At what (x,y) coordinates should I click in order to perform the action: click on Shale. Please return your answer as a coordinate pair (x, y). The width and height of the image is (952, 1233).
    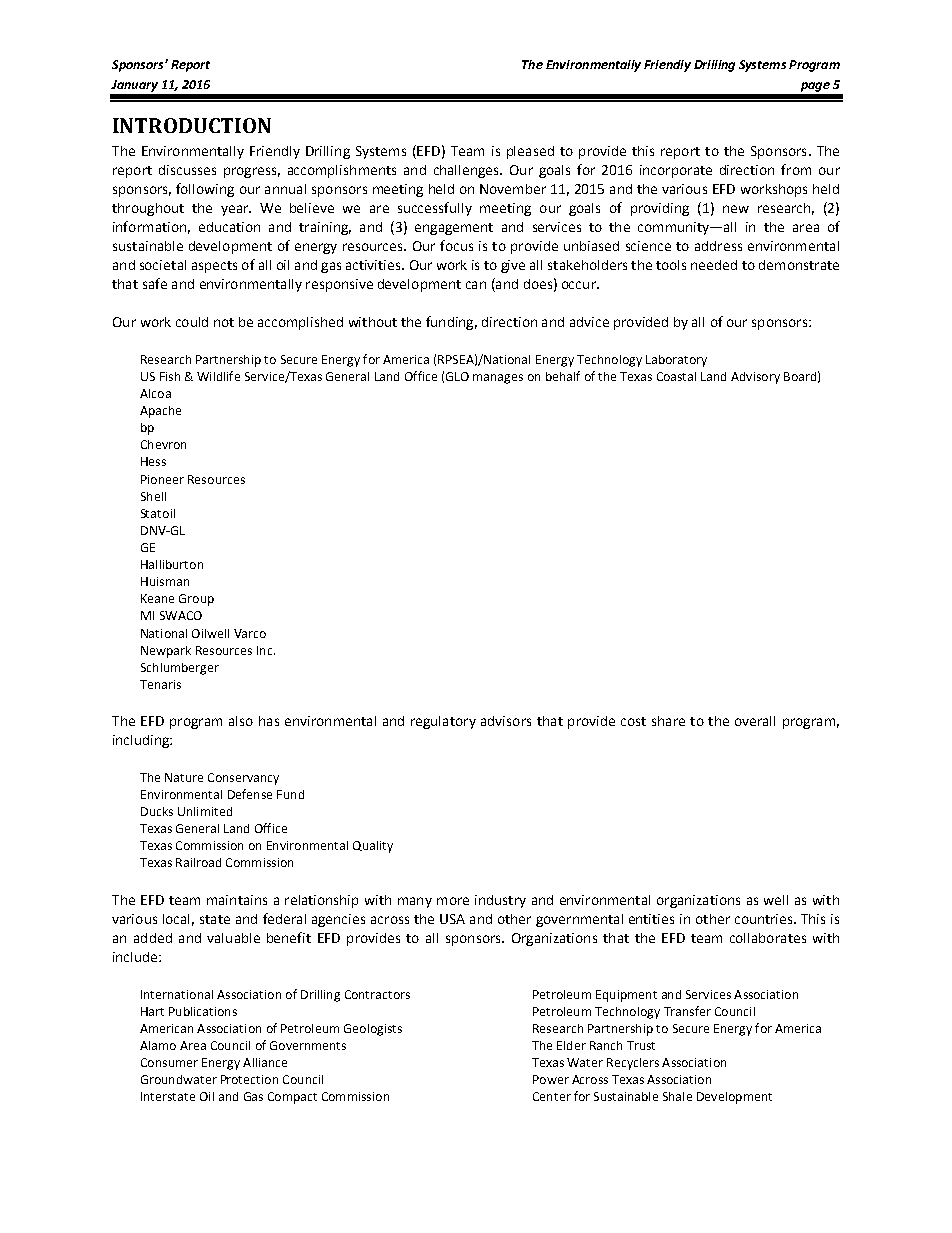
    Looking at the image, I should click on (677, 1096).
